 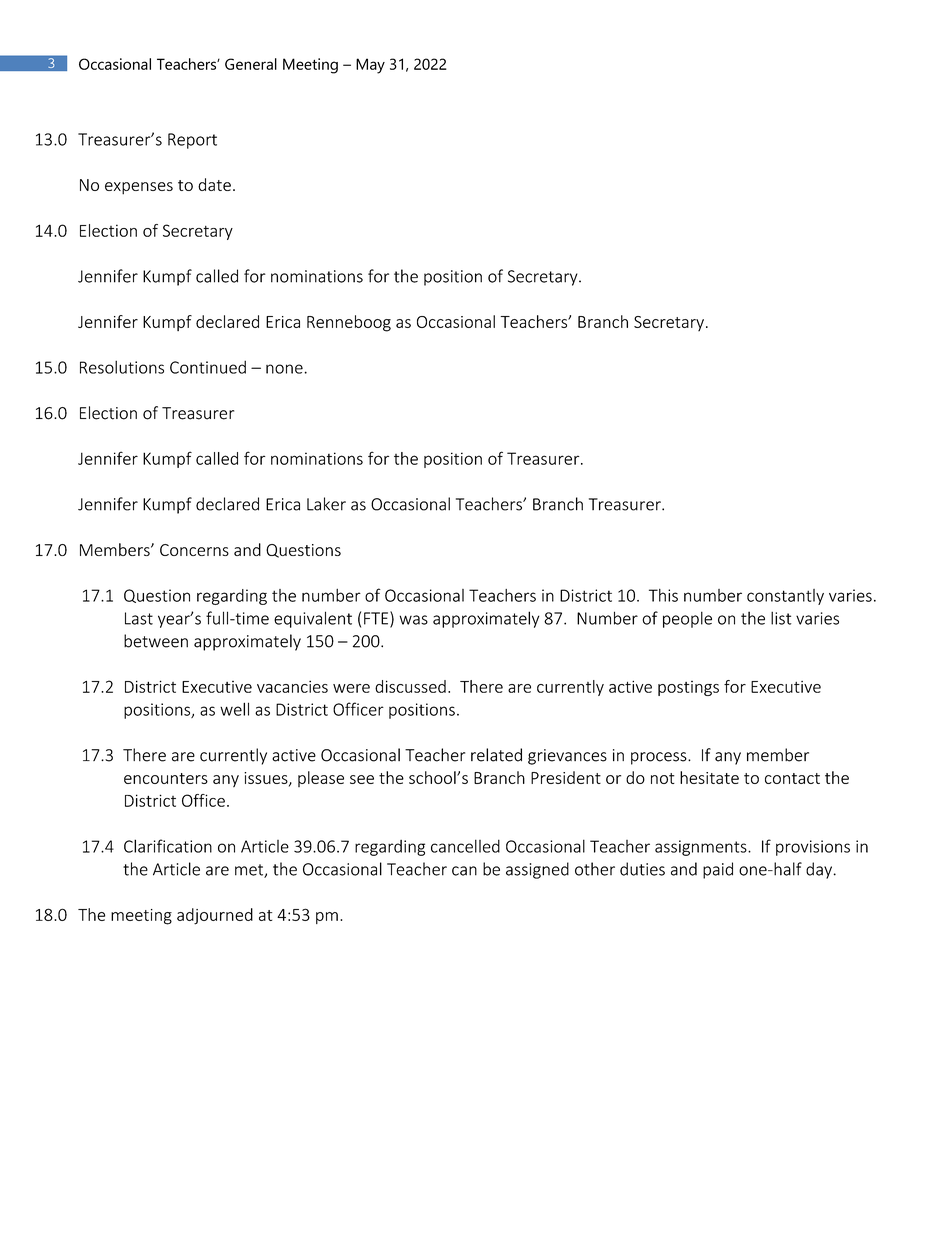 What do you see at coordinates (208, 367) in the screenshot?
I see `Continued` at bounding box center [208, 367].
